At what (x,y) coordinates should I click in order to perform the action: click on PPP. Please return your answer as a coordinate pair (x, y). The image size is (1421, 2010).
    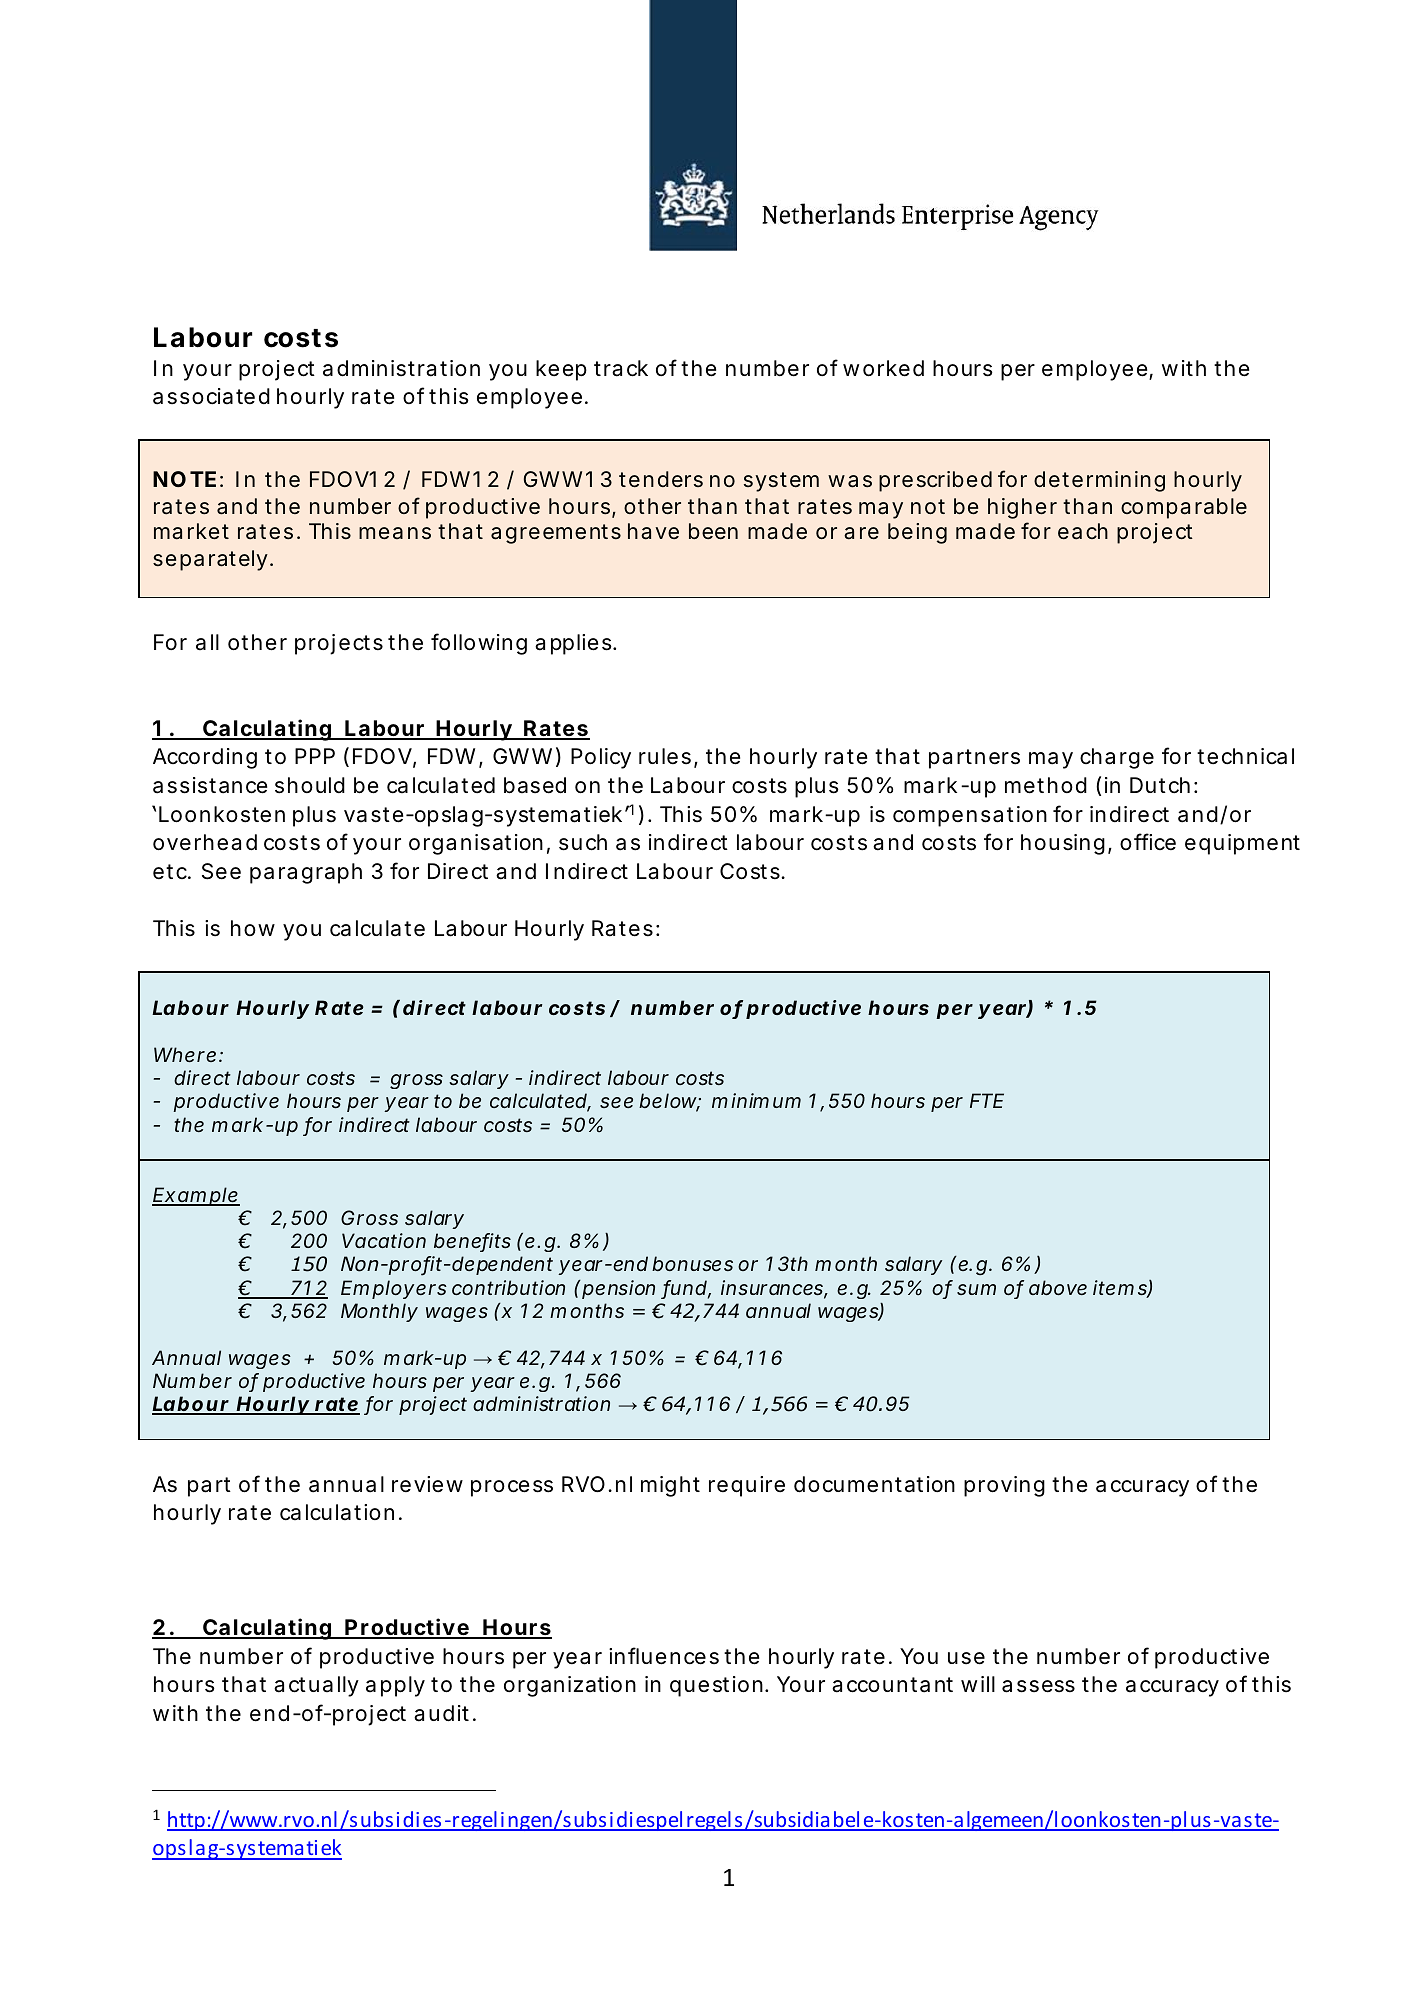
    Looking at the image, I should click on (315, 756).
